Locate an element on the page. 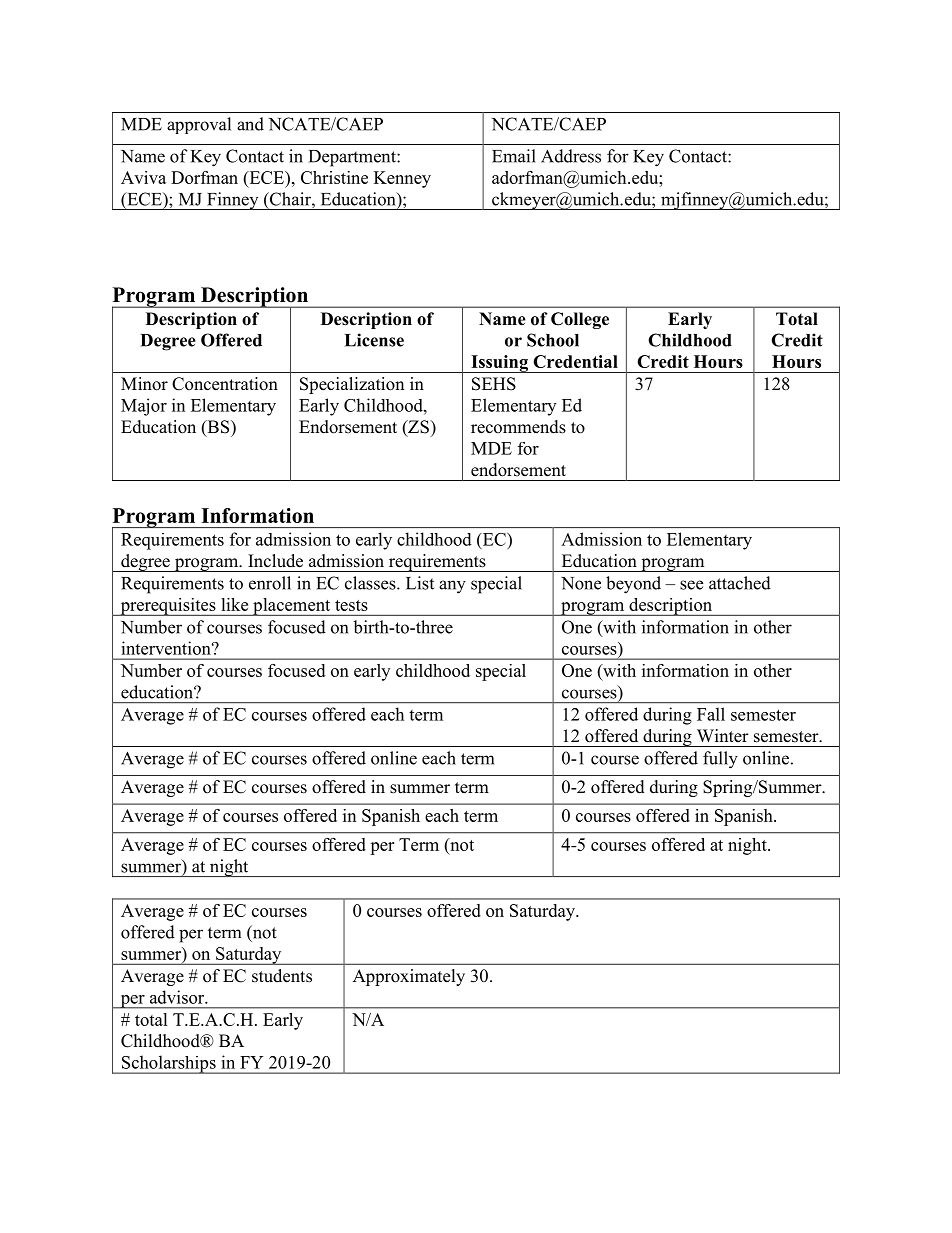  see is located at coordinates (691, 585).
